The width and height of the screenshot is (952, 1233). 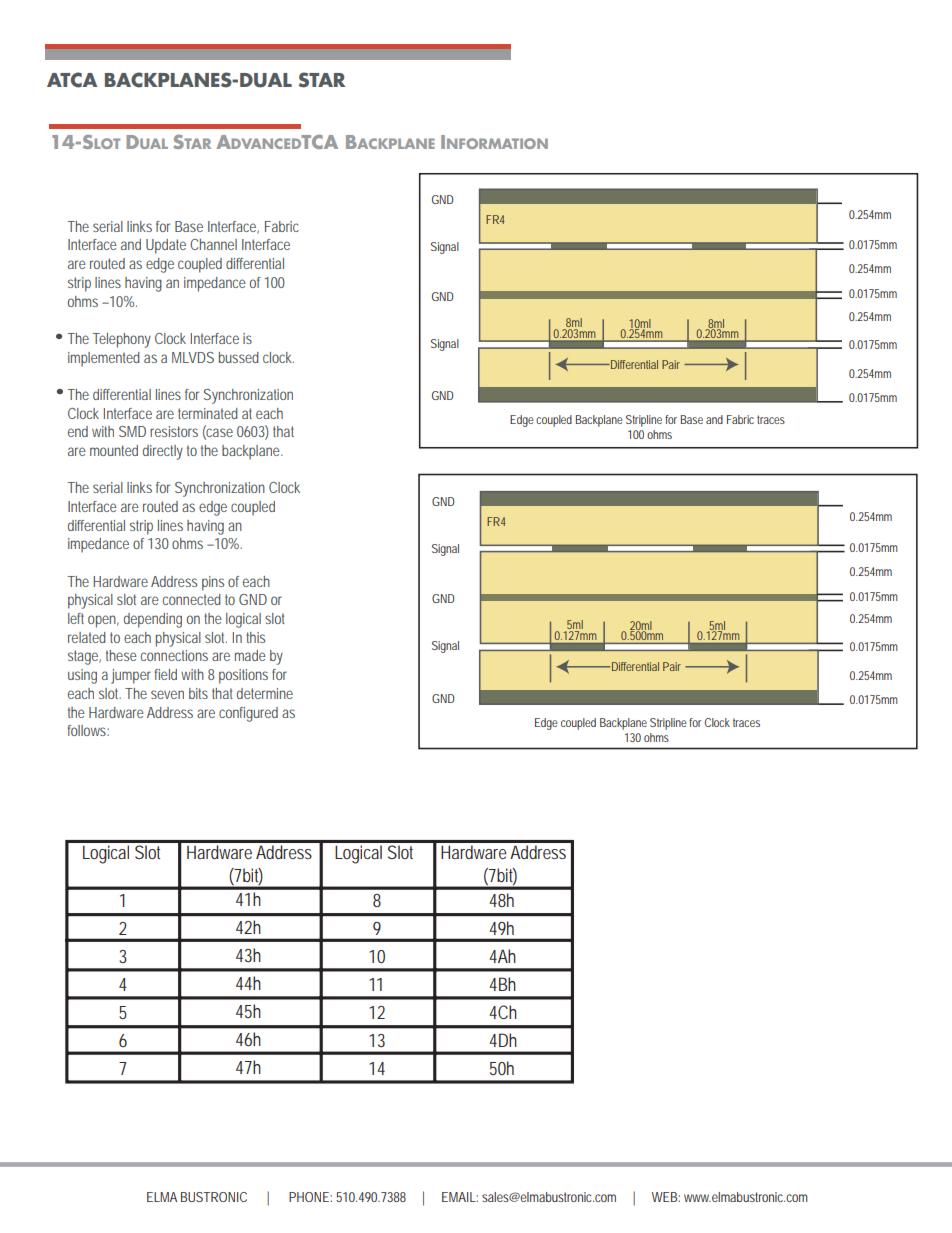 What do you see at coordinates (459, 1197) in the screenshot?
I see `EMAIL` at bounding box center [459, 1197].
